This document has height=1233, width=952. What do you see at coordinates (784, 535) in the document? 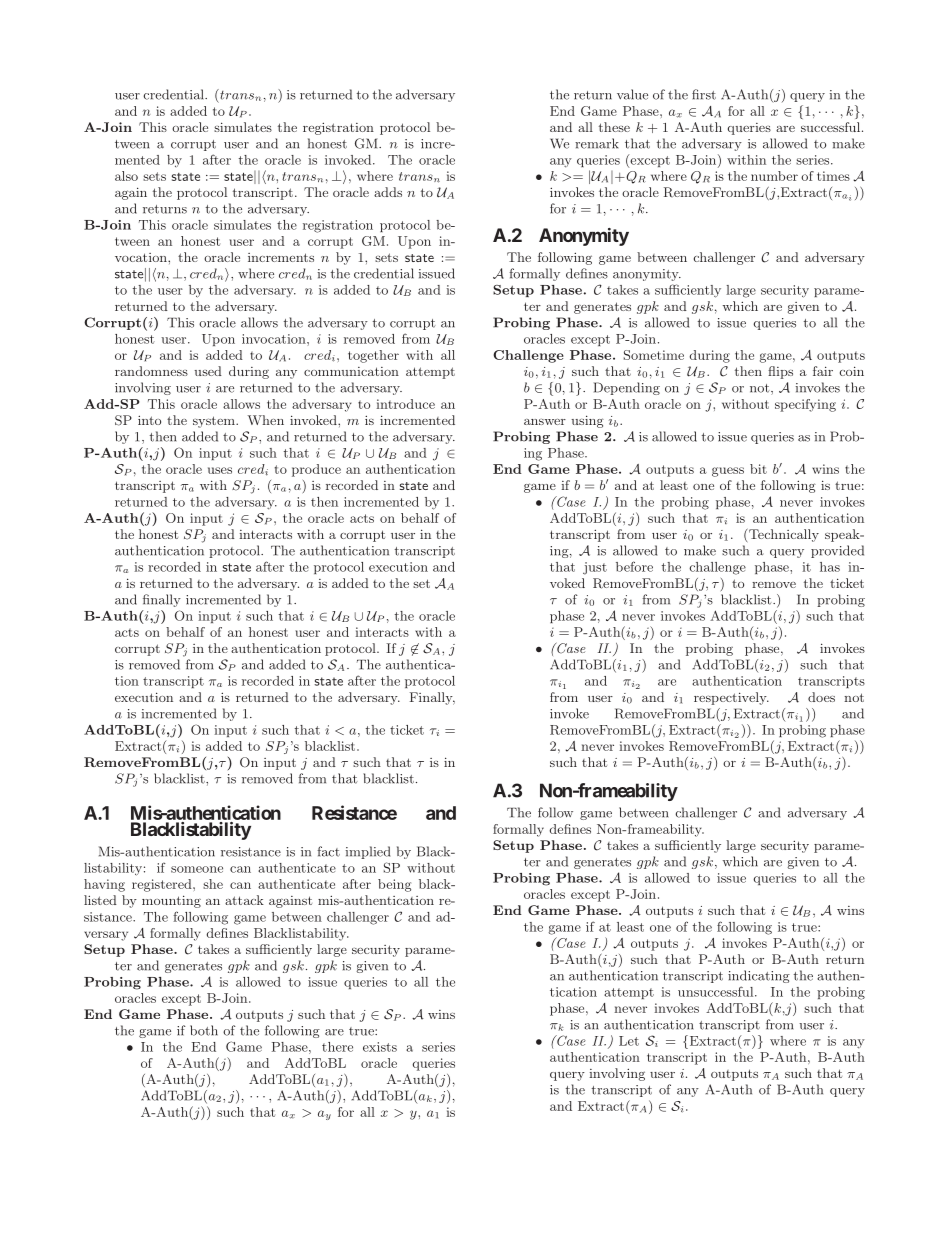
I see `Technically` at bounding box center [784, 535].
